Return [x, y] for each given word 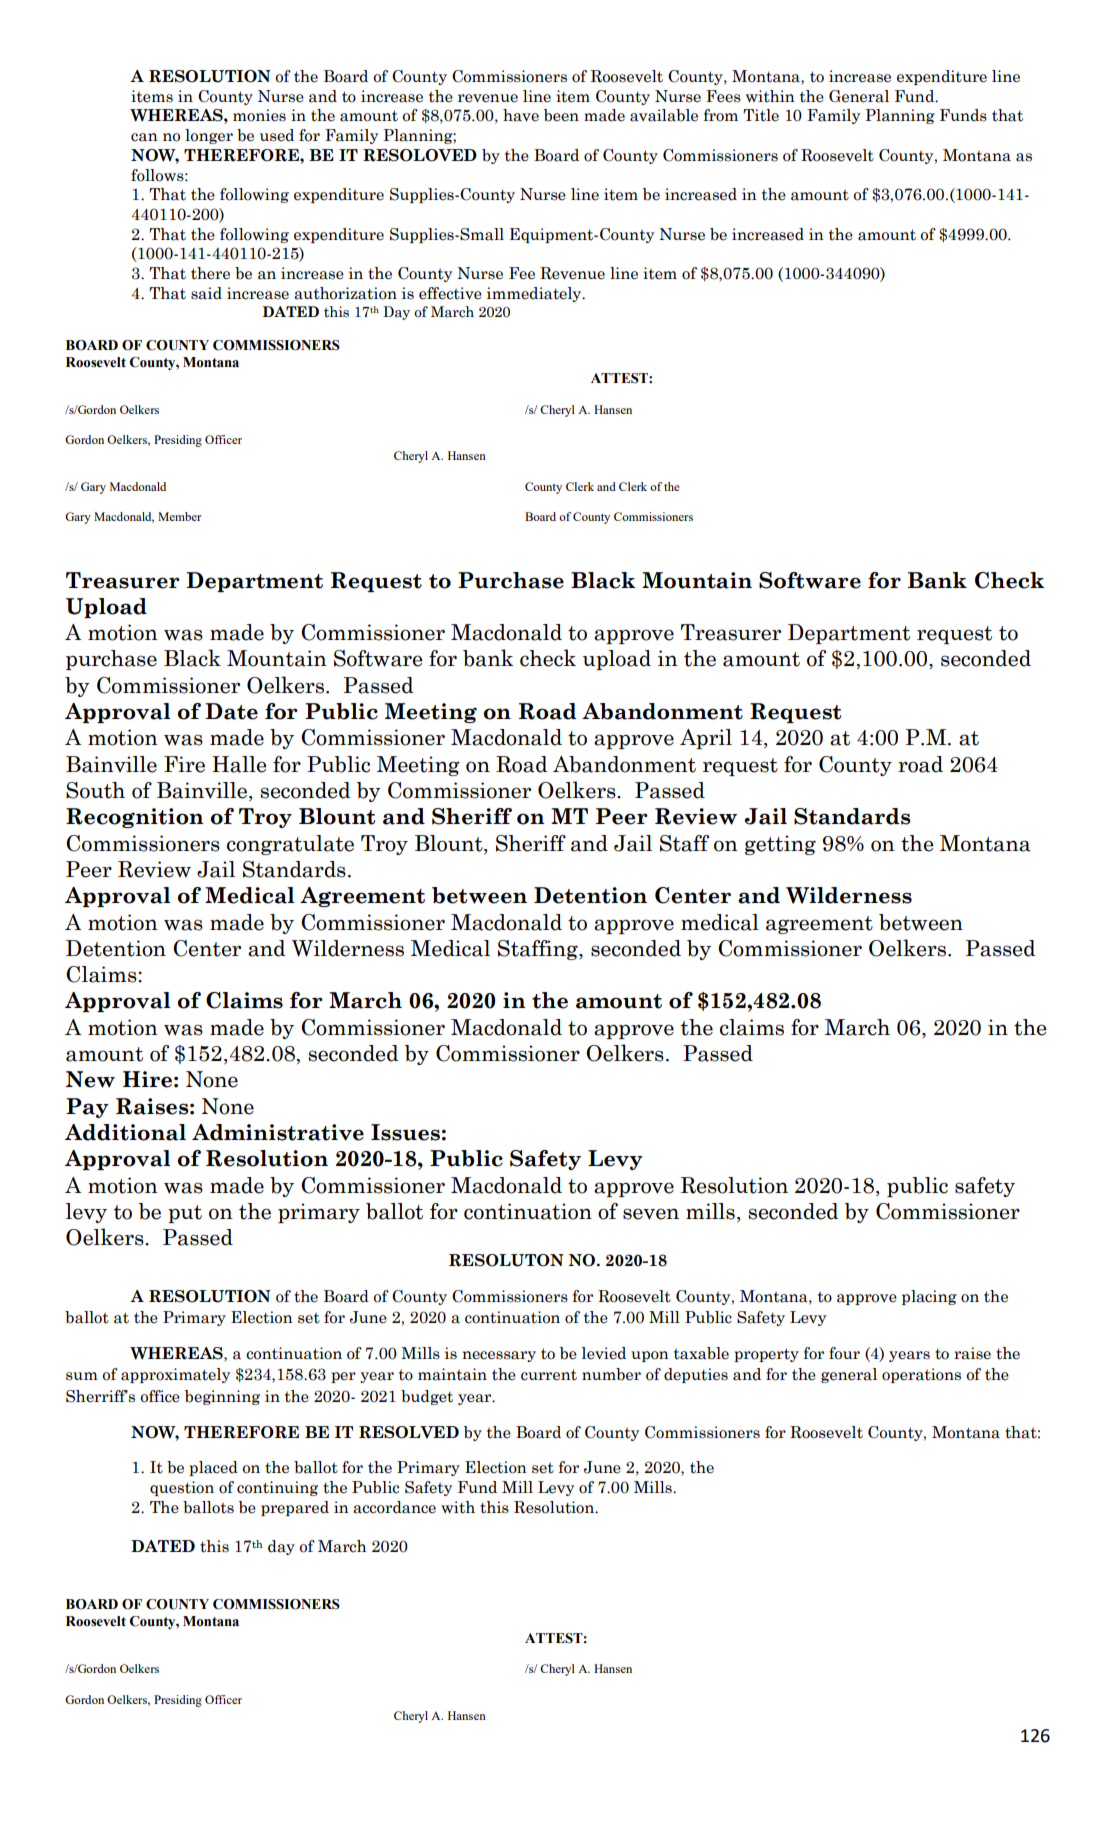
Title [761, 115]
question [182, 1488]
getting [780, 845]
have [521, 115]
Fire [184, 764]
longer [209, 136]
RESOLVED [409, 1432]
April [706, 739]
